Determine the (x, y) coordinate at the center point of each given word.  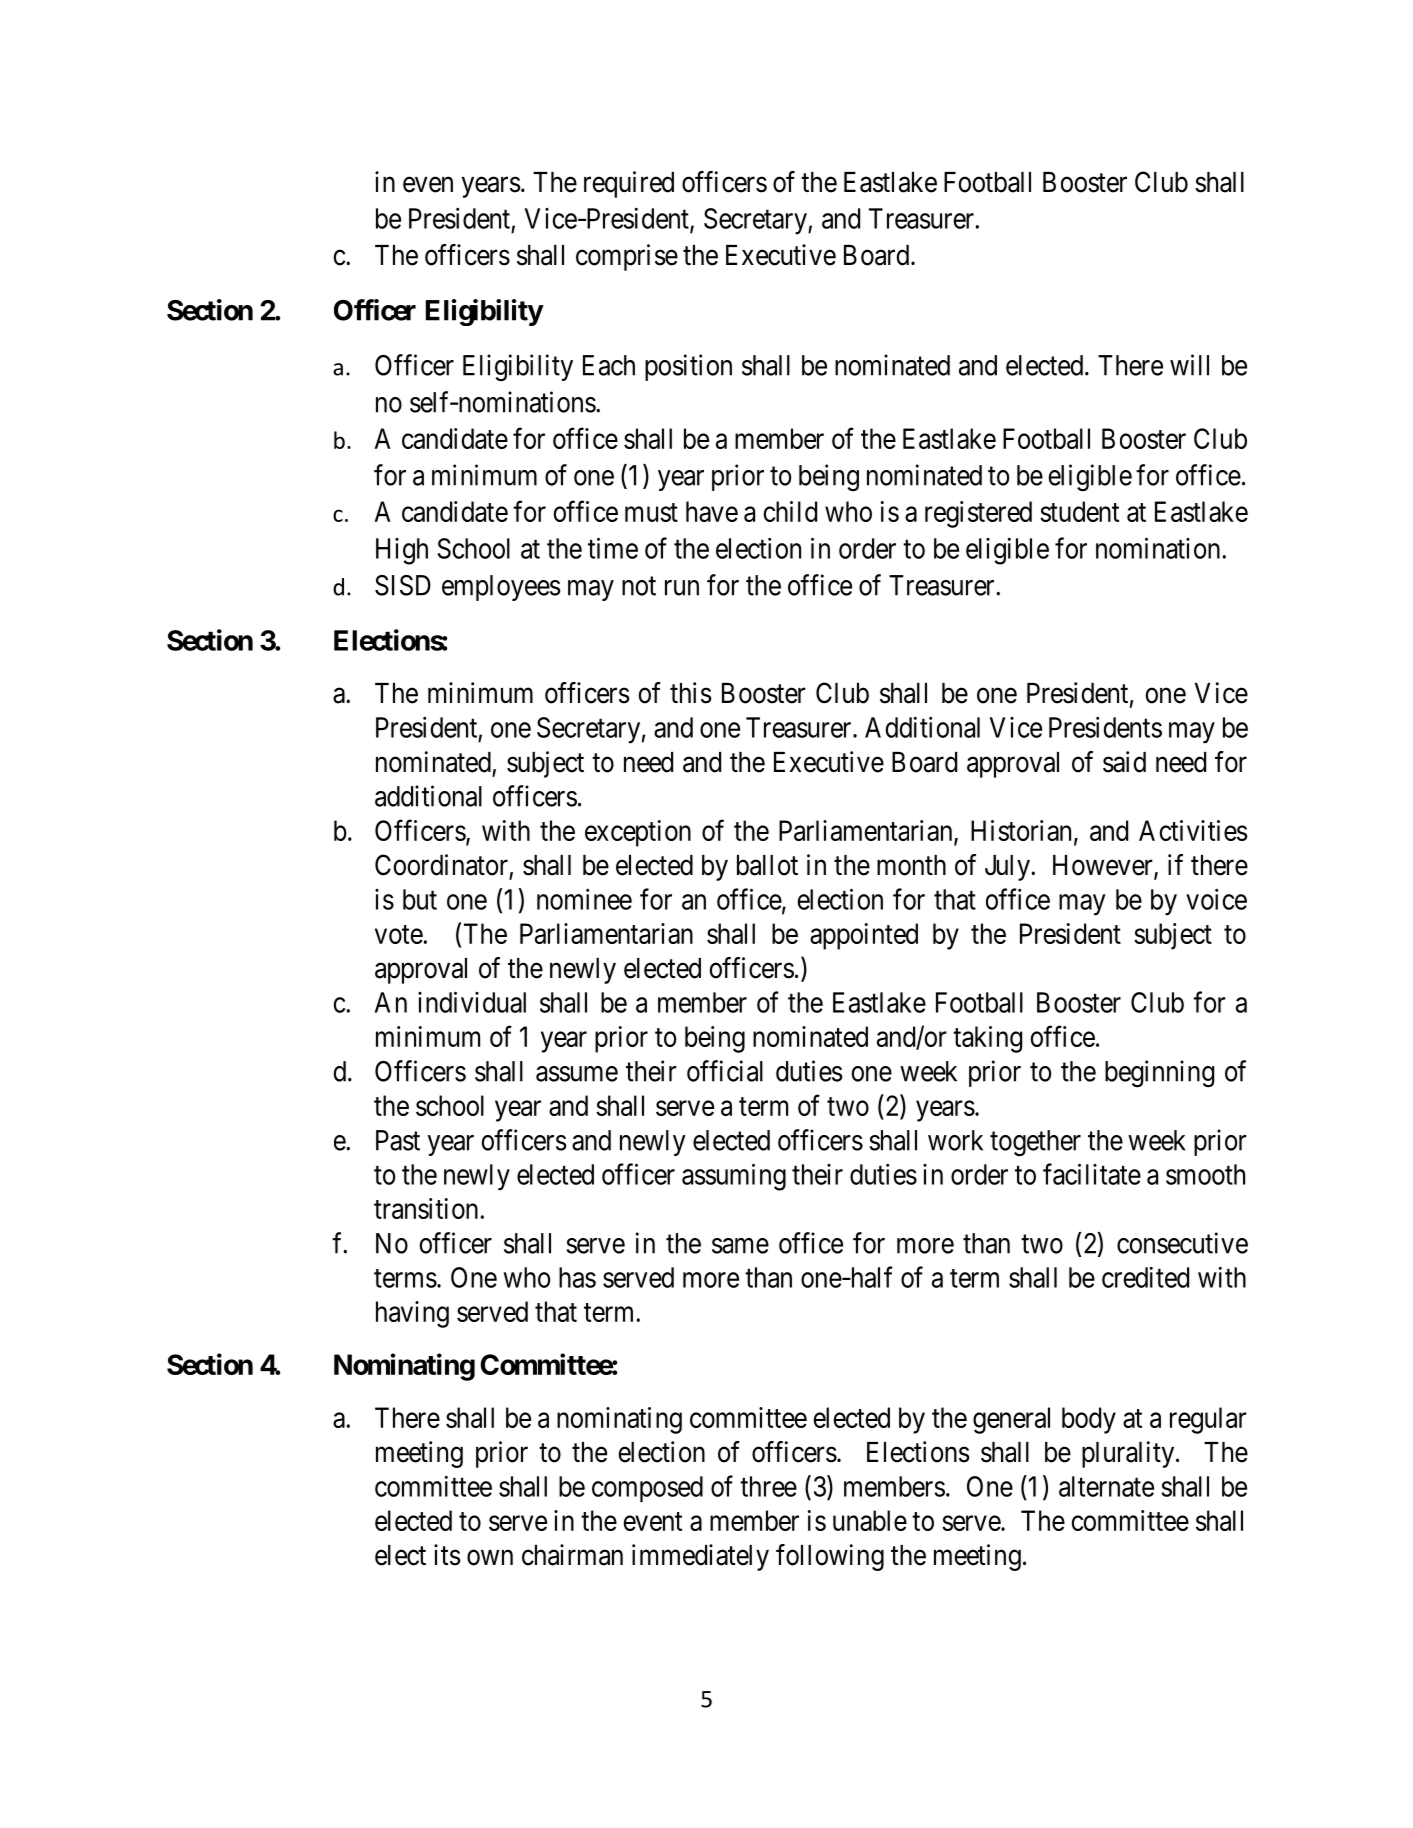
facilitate (1092, 1174)
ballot (767, 865)
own (490, 1558)
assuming (734, 1177)
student (1079, 511)
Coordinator (441, 865)
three (768, 1486)
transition (426, 1208)
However (1104, 866)
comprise (627, 257)
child (790, 511)
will (1189, 365)
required (629, 184)
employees (501, 588)
